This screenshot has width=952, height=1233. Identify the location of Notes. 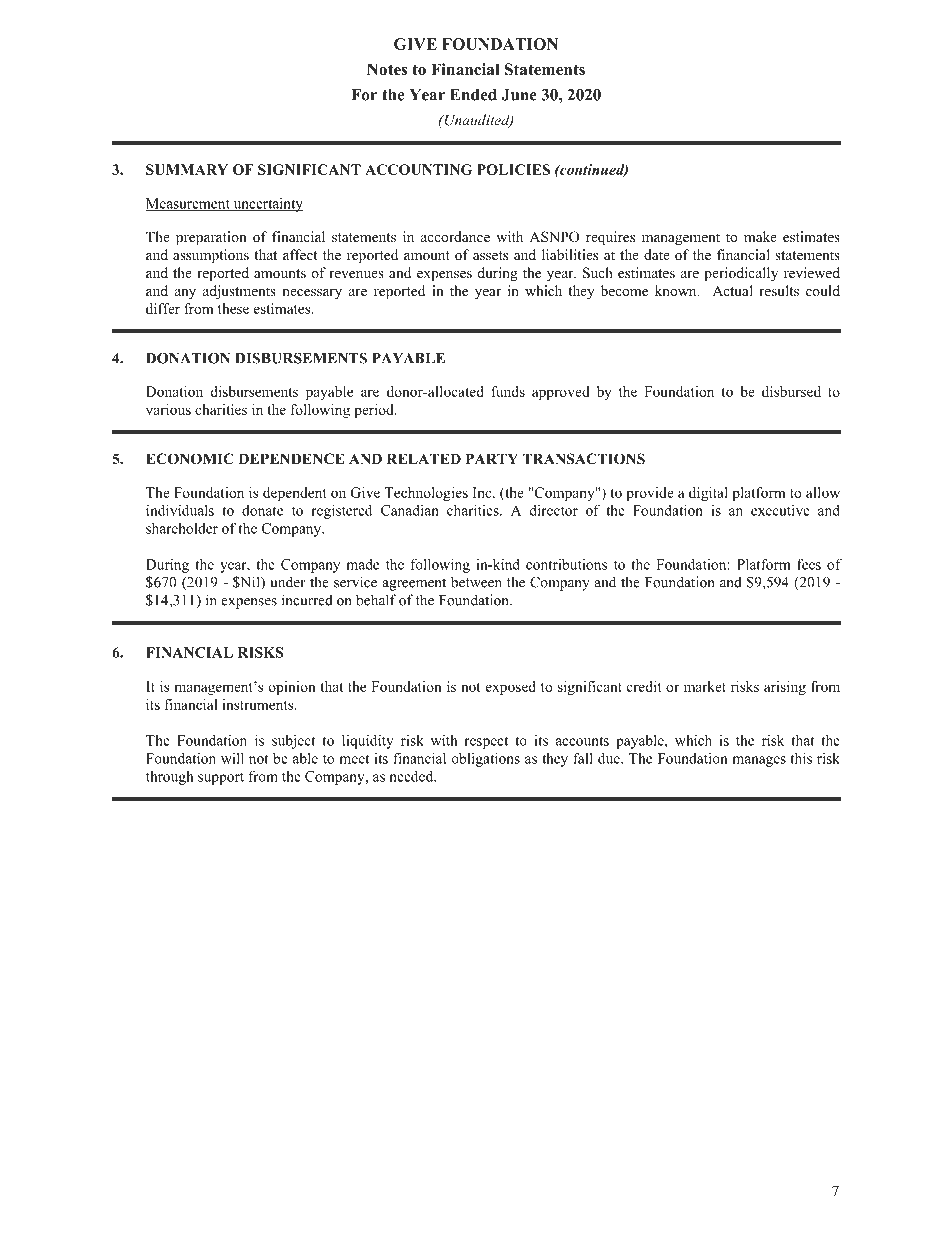
(387, 69).
